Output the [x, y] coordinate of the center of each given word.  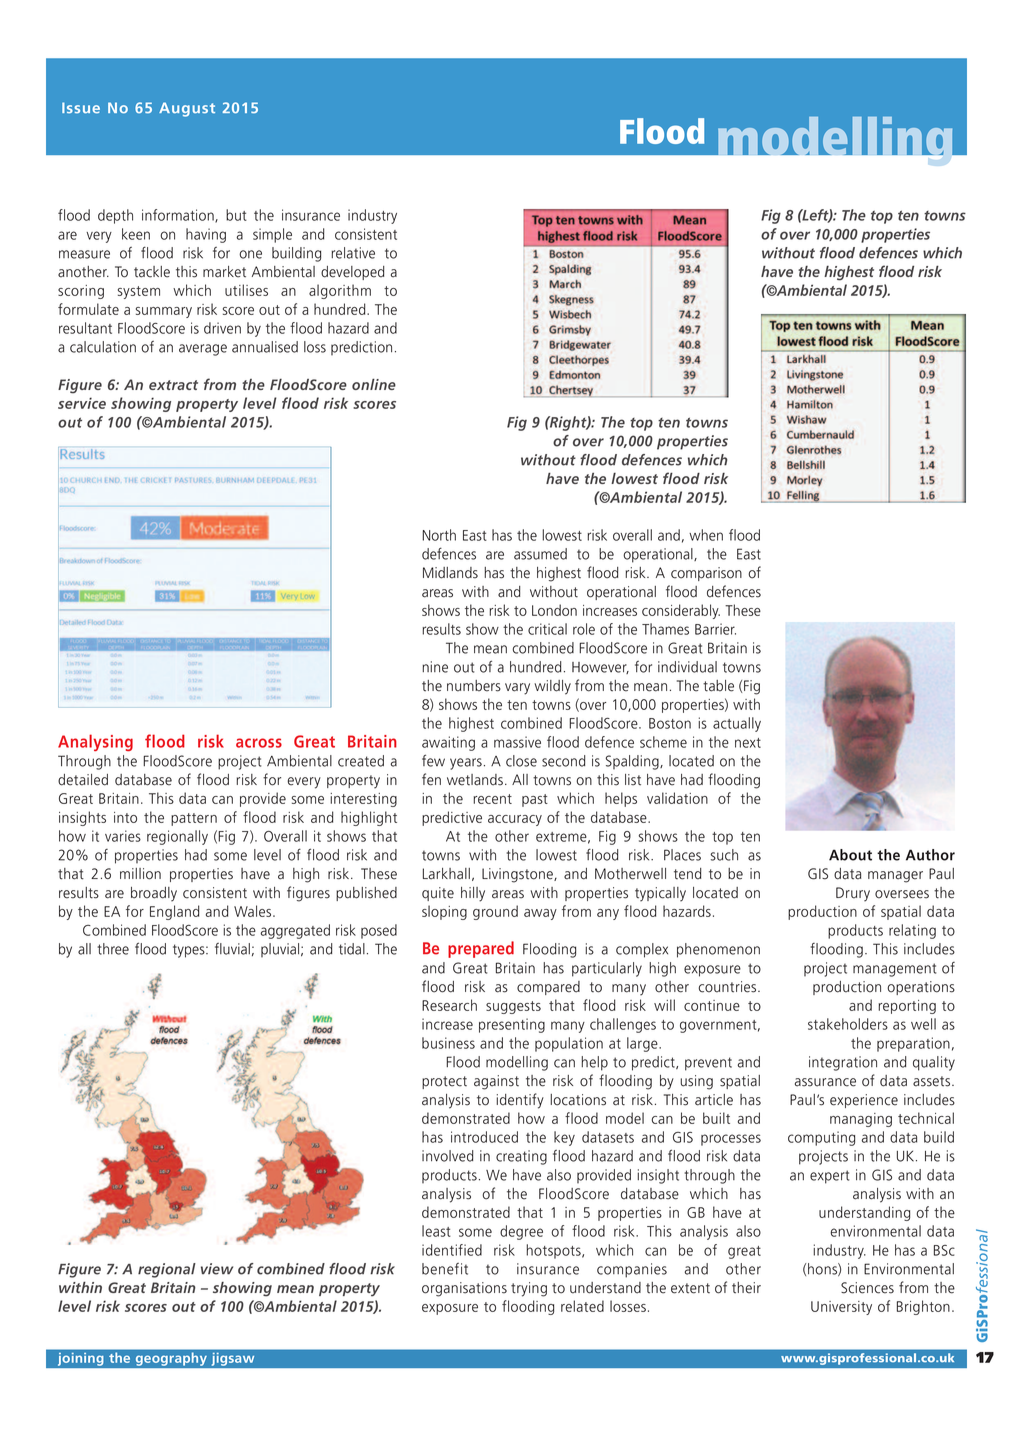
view [217, 1269]
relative [353, 253]
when [706, 535]
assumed [540, 554]
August [187, 109]
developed [352, 273]
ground [495, 912]
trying [529, 1289]
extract [173, 385]
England [175, 912]
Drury [853, 894]
